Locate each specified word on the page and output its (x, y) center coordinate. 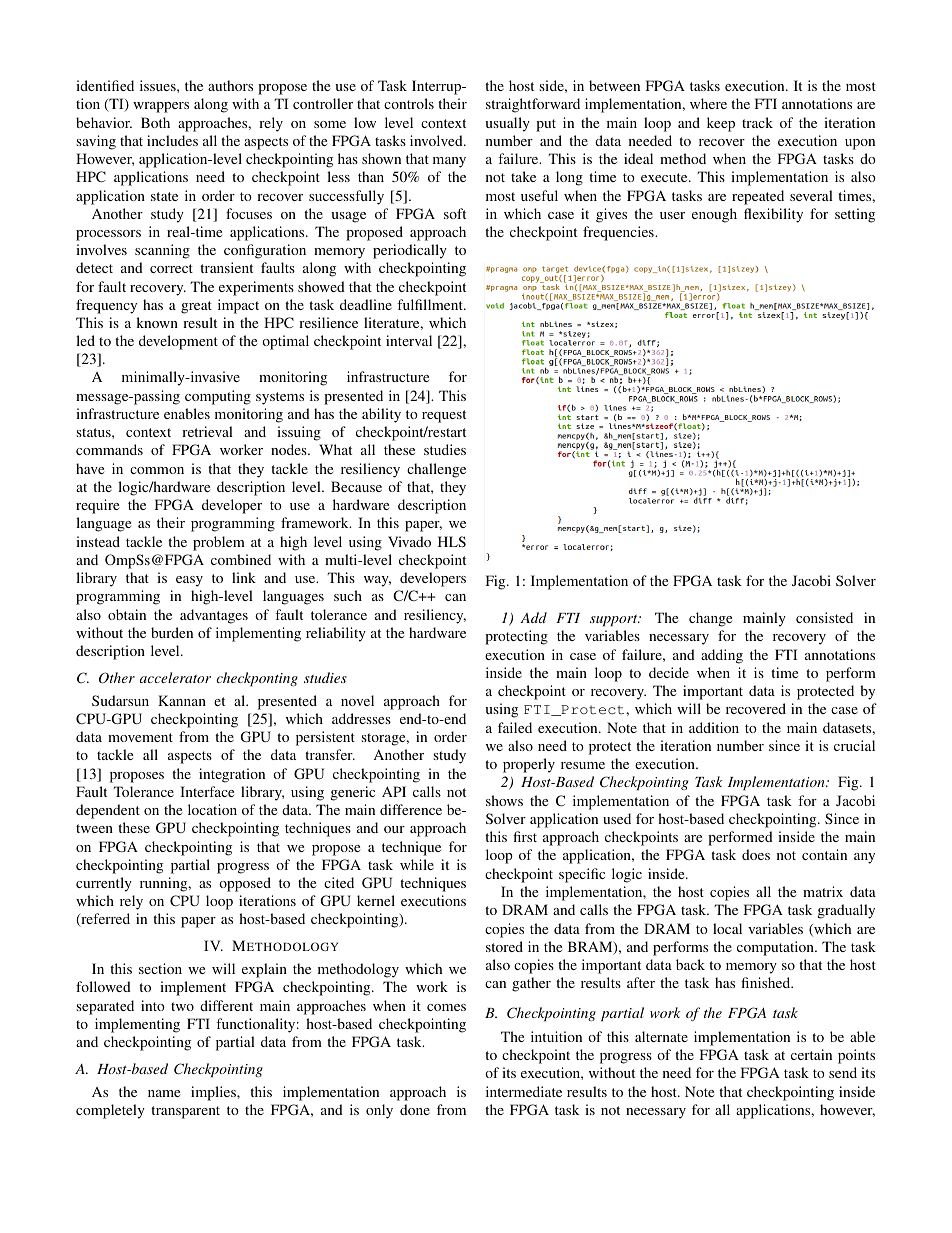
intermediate (524, 1091)
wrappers (161, 107)
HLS (452, 541)
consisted (824, 617)
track (757, 122)
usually (507, 124)
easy (189, 581)
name (164, 1093)
